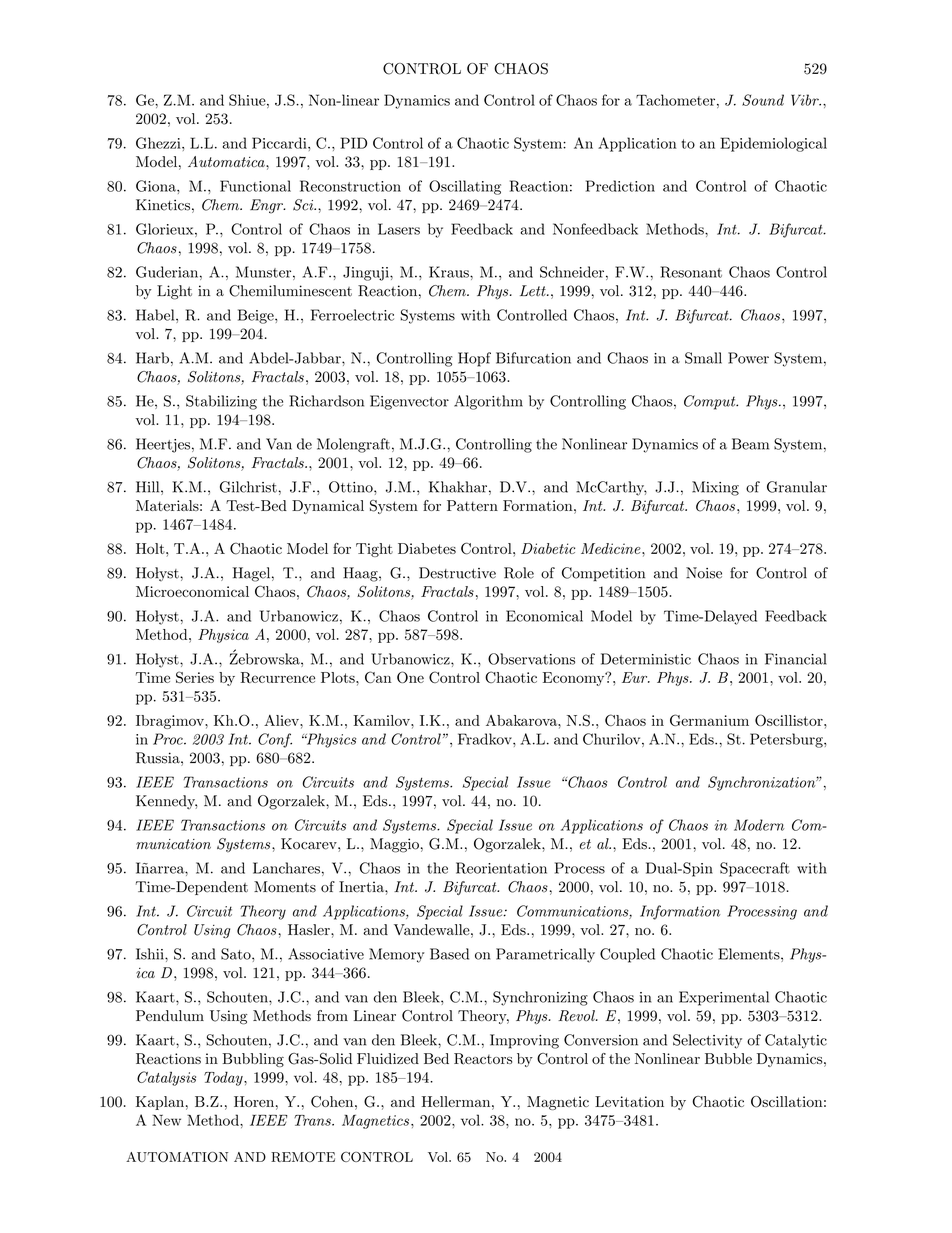 Image resolution: width=952 pixels, height=1233 pixels. I want to click on Moments, so click(285, 887).
